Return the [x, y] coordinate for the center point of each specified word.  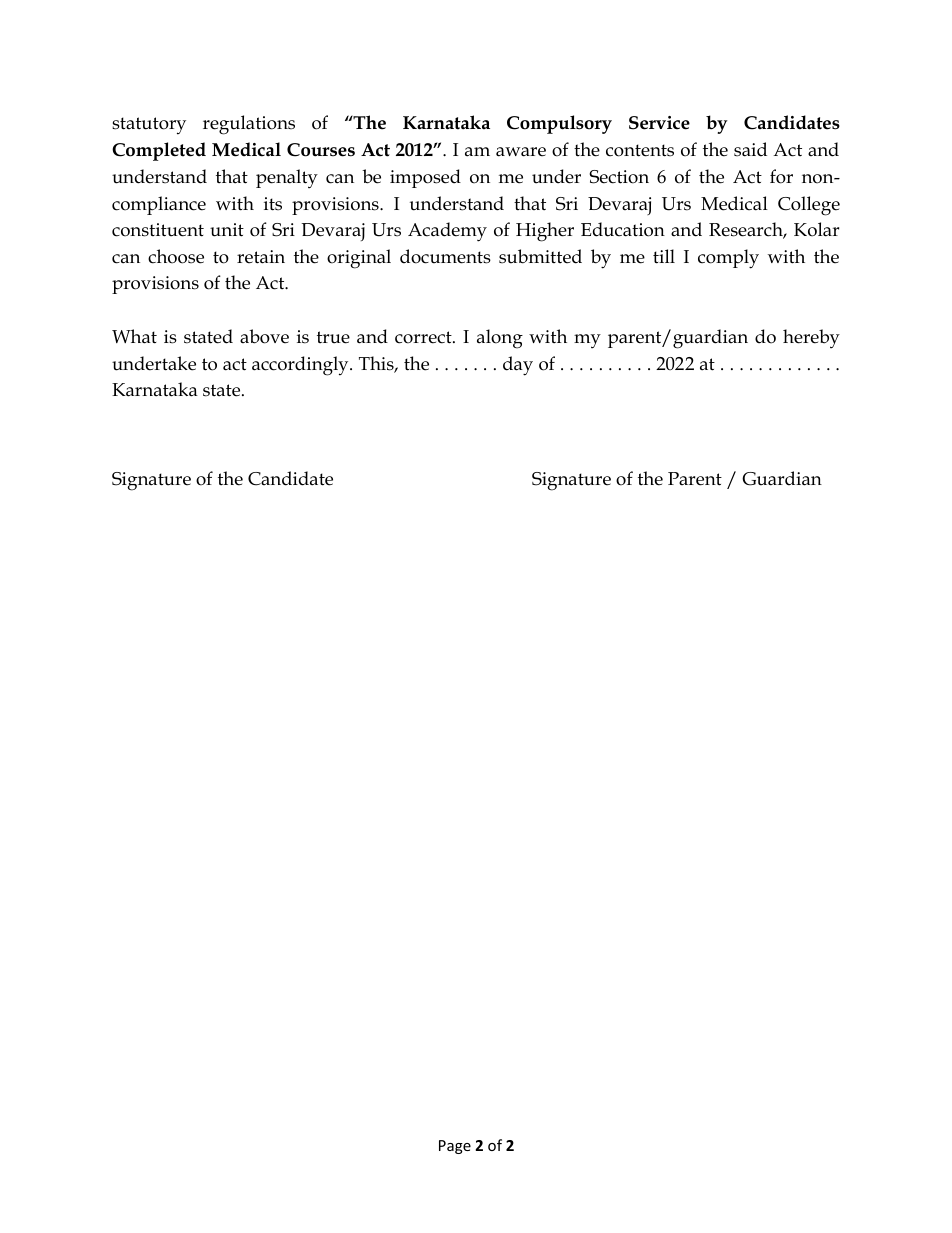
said [750, 149]
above [264, 336]
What [134, 336]
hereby [811, 339]
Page [455, 1147]
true [333, 337]
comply [728, 259]
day [518, 366]
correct [424, 337]
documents [445, 256]
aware [521, 152]
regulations [249, 125]
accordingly [301, 366]
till [664, 256]
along [500, 339]
